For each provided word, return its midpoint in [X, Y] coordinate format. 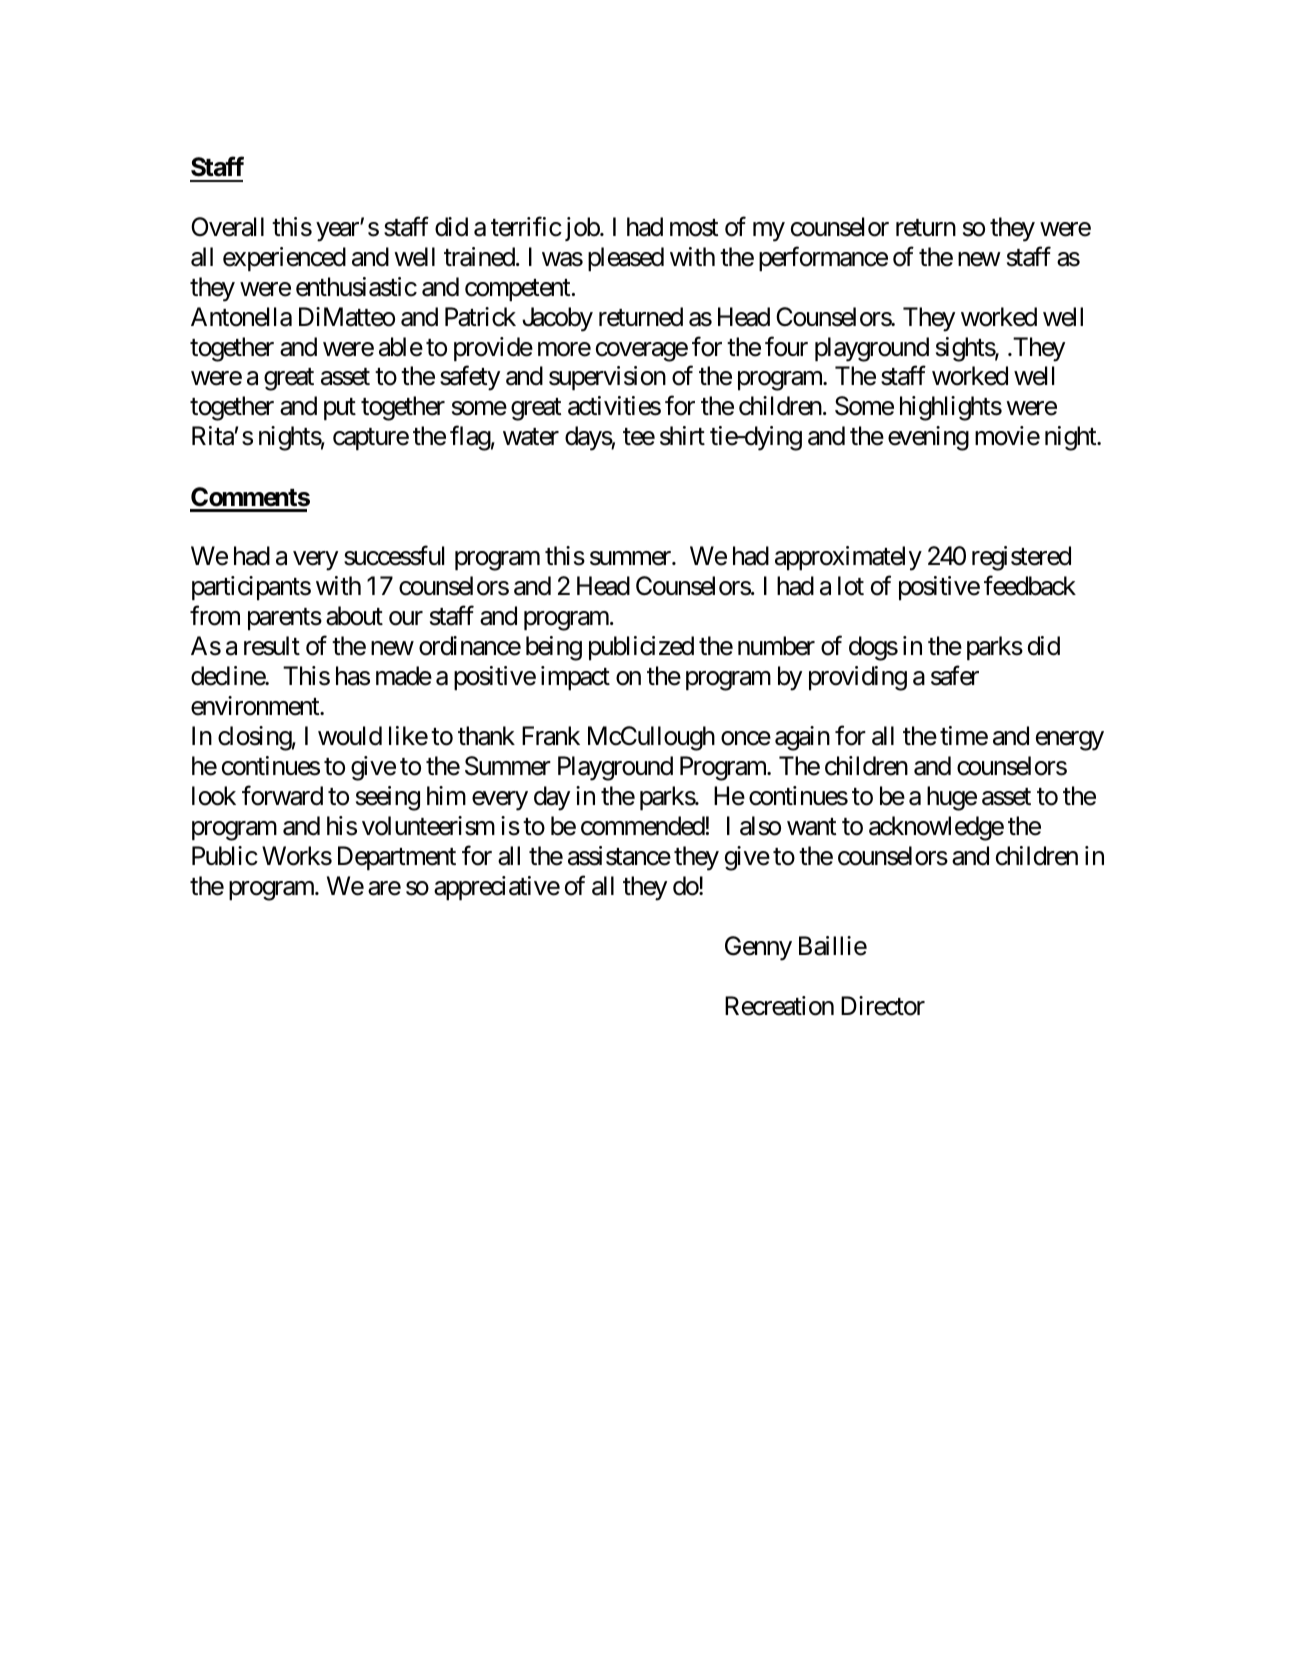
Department [397, 858]
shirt [682, 436]
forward [282, 796]
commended [643, 826]
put [340, 409]
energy [1070, 741]
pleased [626, 259]
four [786, 346]
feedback [1030, 586]
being [554, 648]
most [694, 228]
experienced [284, 259]
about [354, 616]
